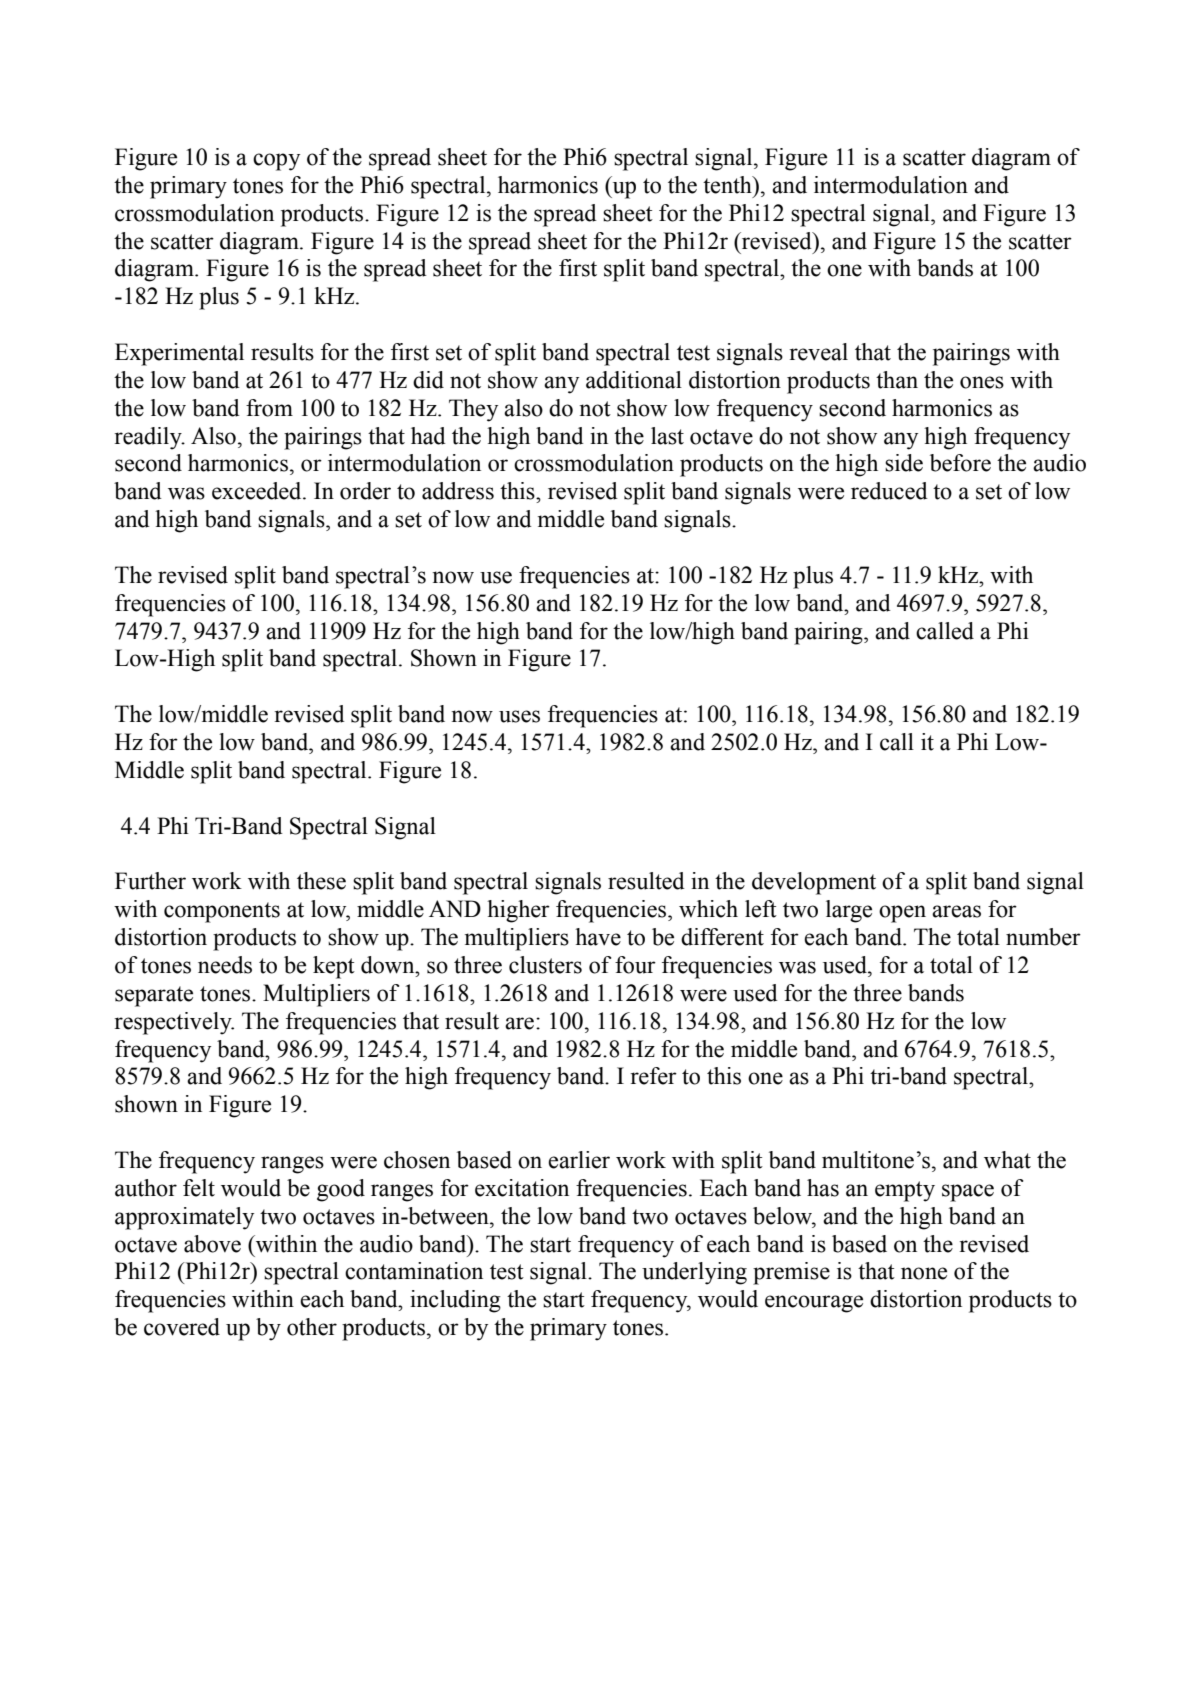 This screenshot has height=1700, width=1201. What do you see at coordinates (694, 1273) in the screenshot?
I see `underlying` at bounding box center [694, 1273].
